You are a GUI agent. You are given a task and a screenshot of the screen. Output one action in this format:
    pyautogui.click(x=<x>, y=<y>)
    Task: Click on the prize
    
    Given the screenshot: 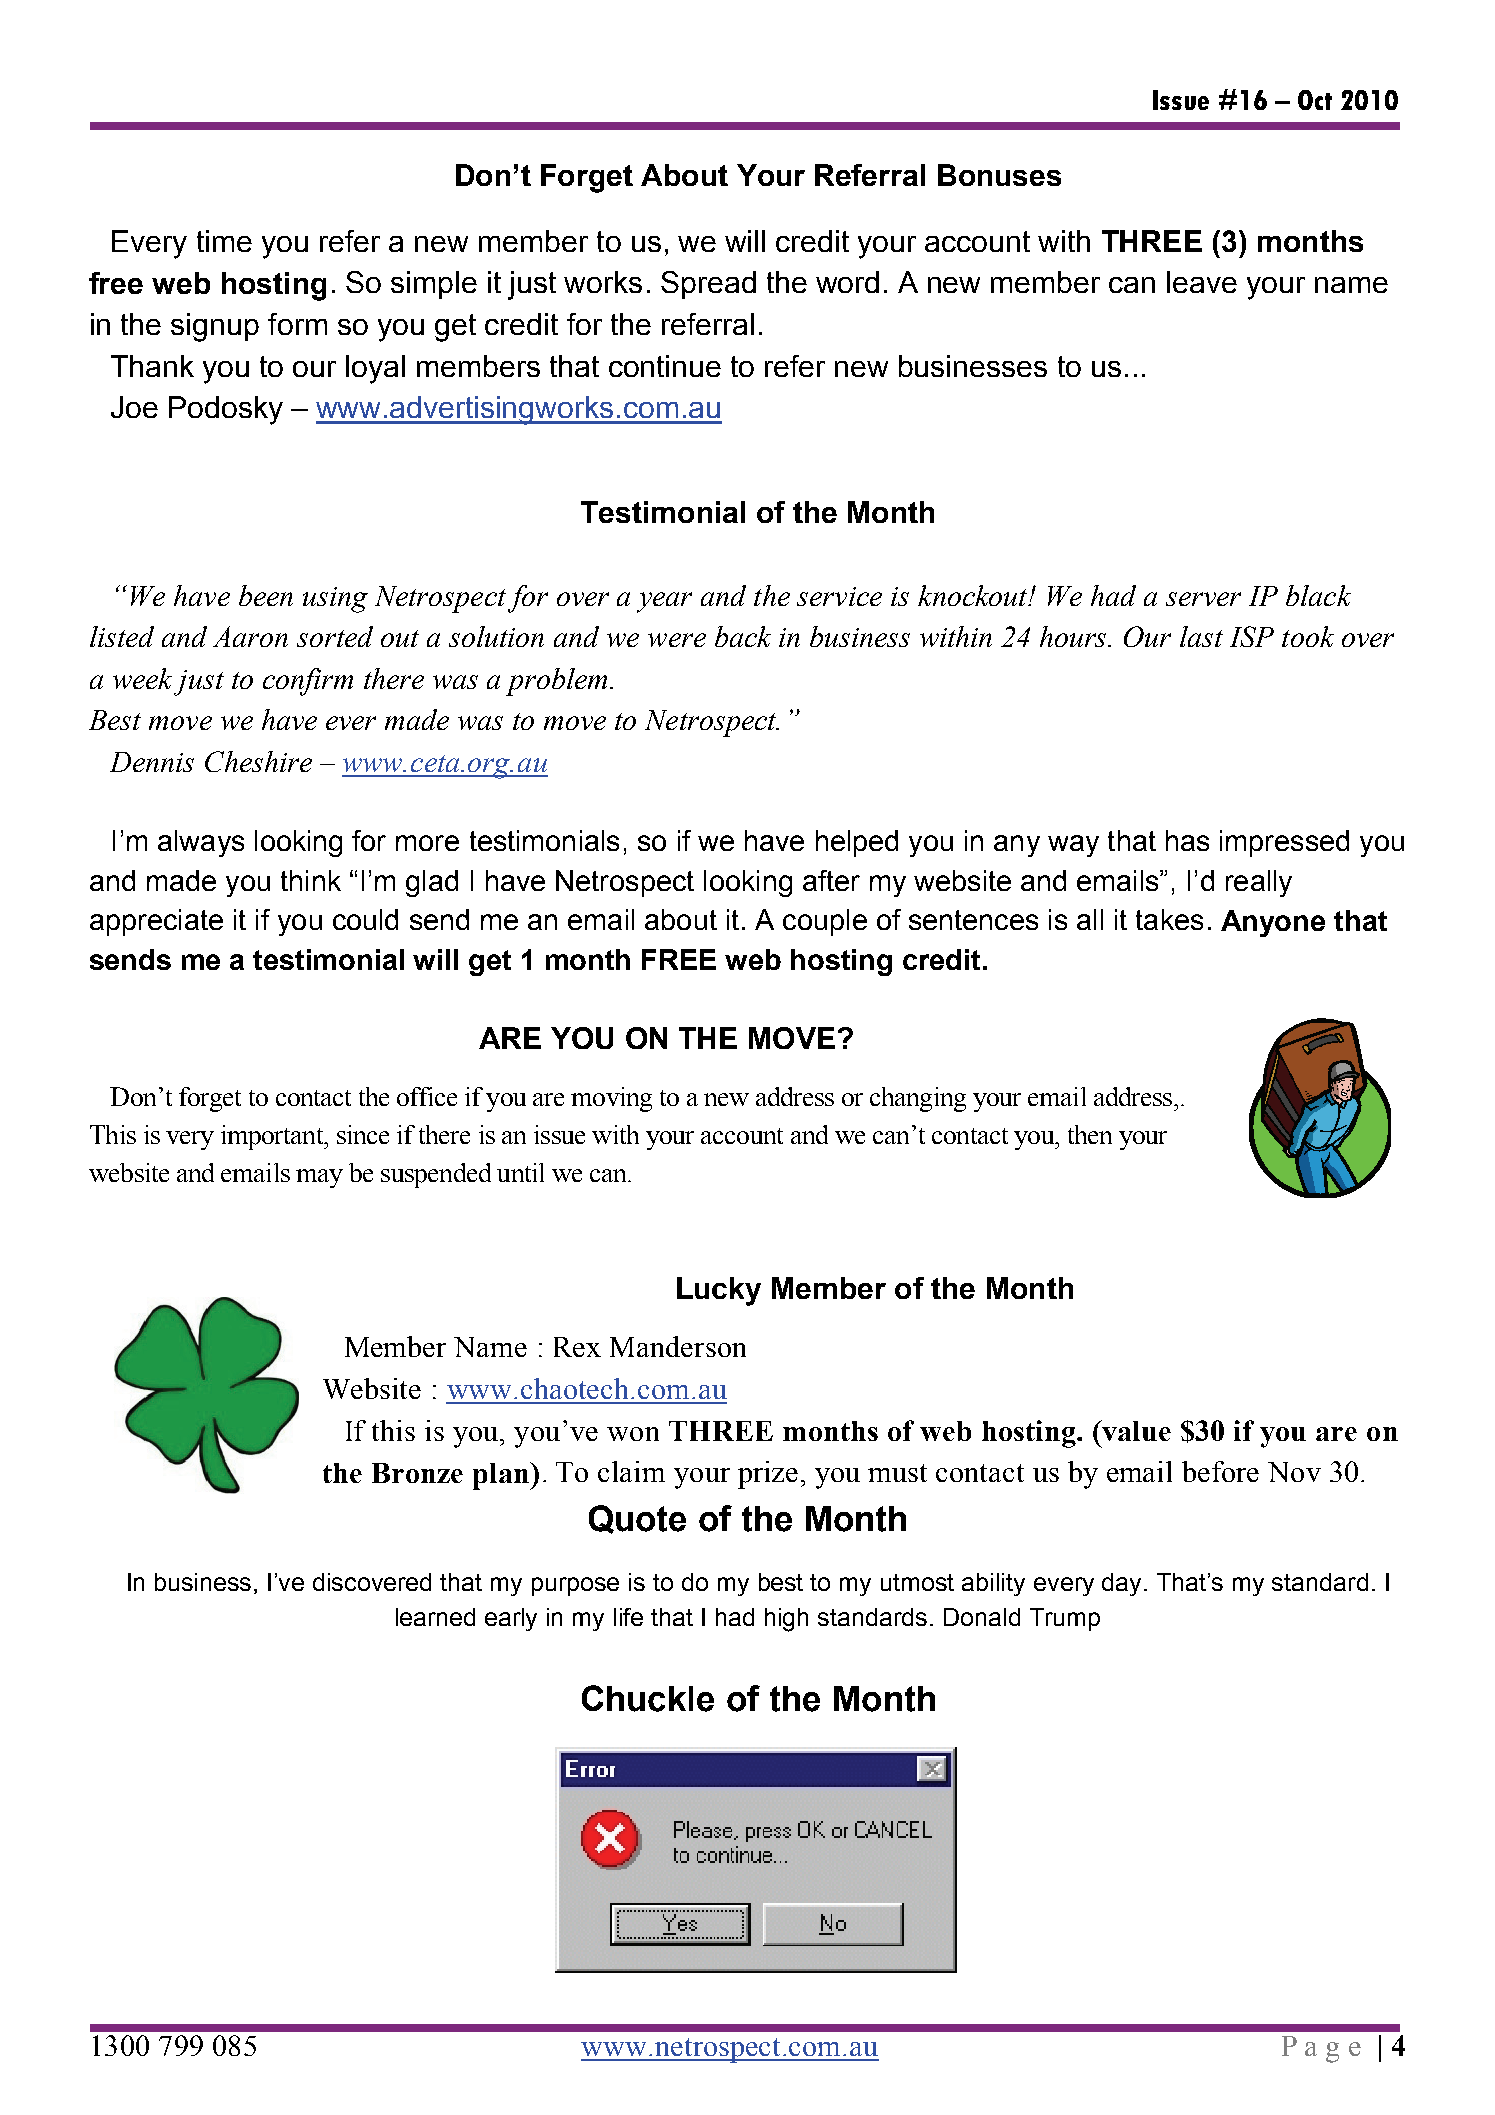 What is the action you would take?
    pyautogui.click(x=768, y=1475)
